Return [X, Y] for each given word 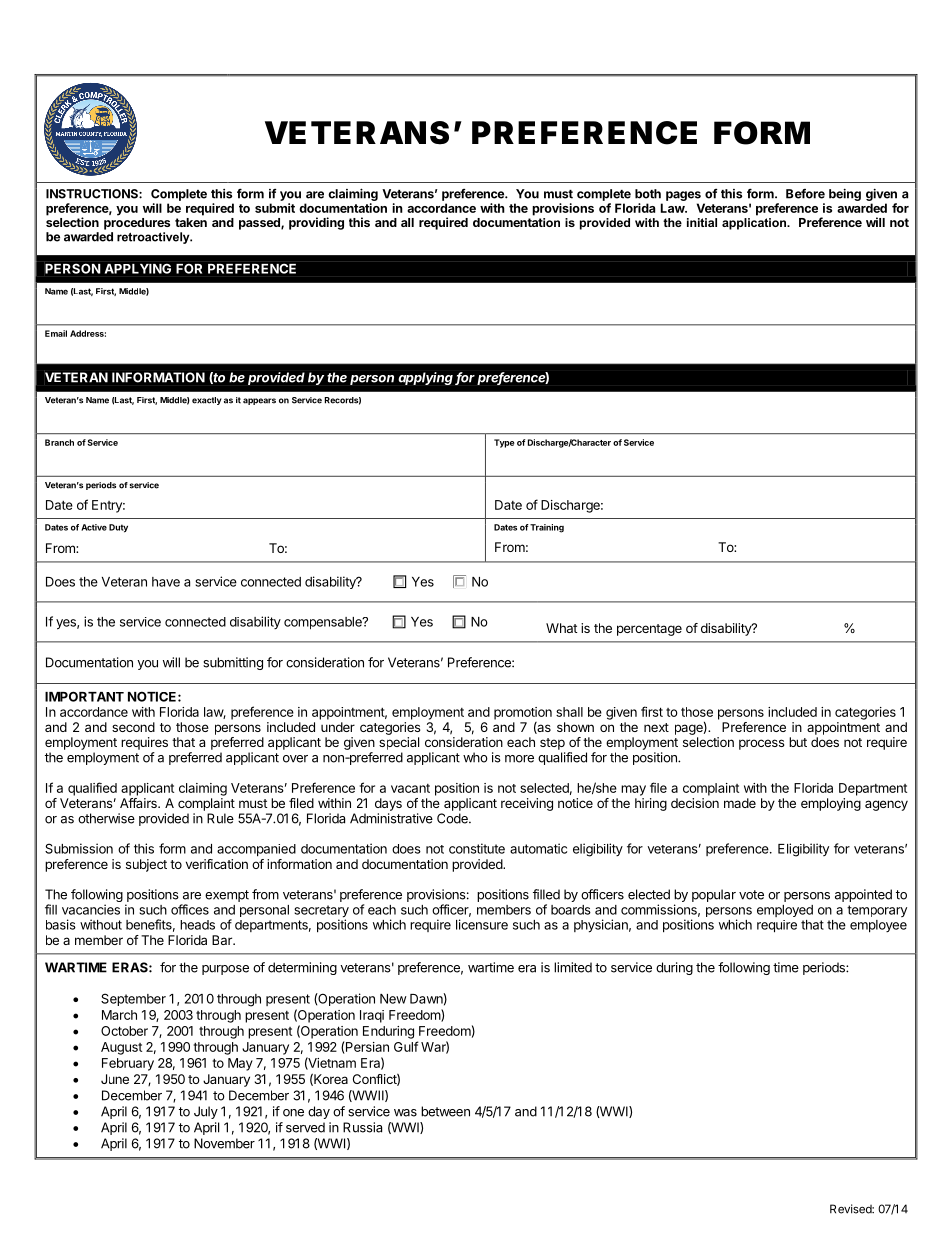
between [445, 1111]
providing [316, 223]
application [755, 222]
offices [190, 909]
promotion [523, 713]
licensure [482, 924]
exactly [207, 401]
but [798, 742]
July [206, 1112]
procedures [137, 222]
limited [573, 967]
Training [547, 528]
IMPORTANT [84, 696]
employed [785, 911]
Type [504, 443]
